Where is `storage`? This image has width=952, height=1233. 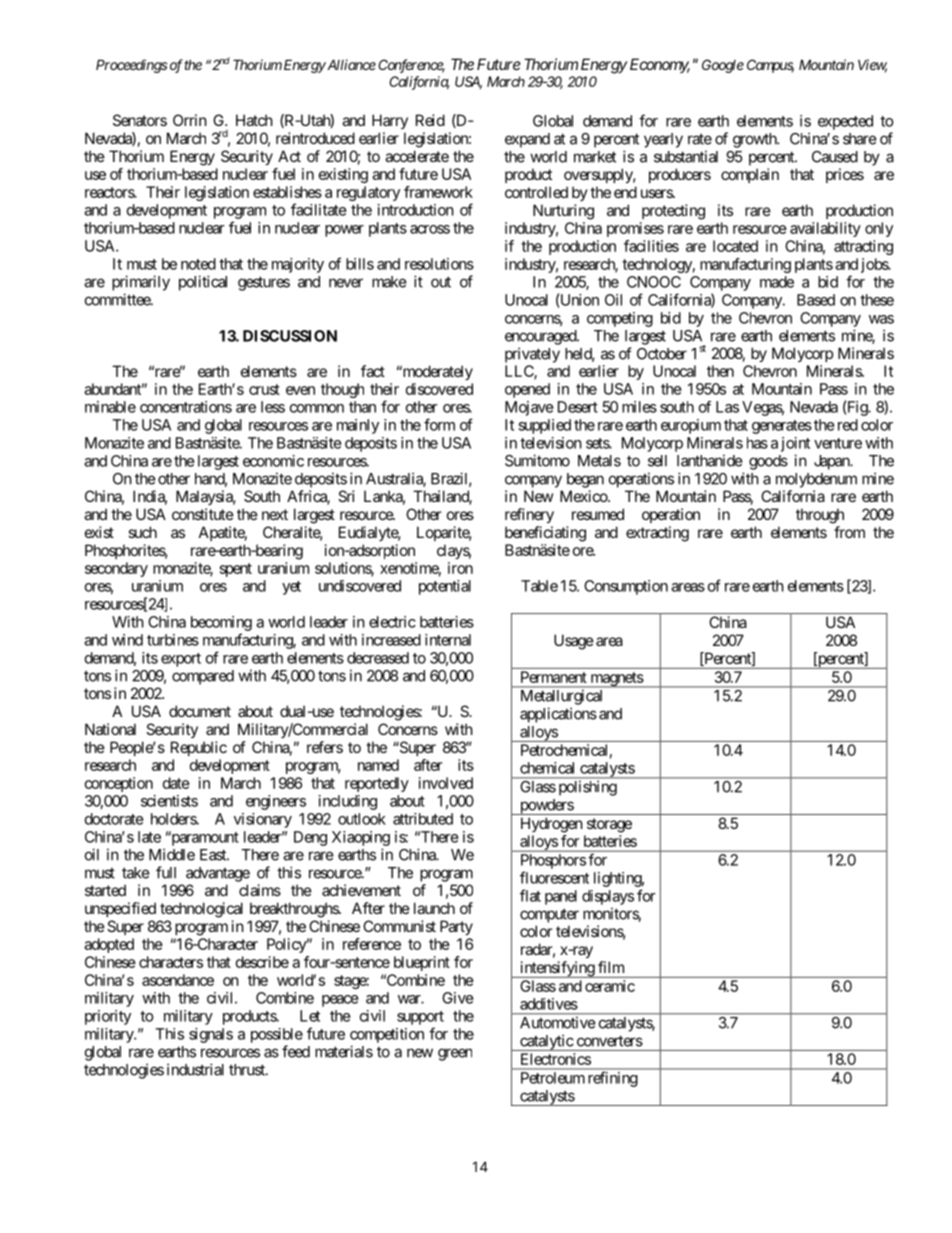
storage is located at coordinates (609, 825).
